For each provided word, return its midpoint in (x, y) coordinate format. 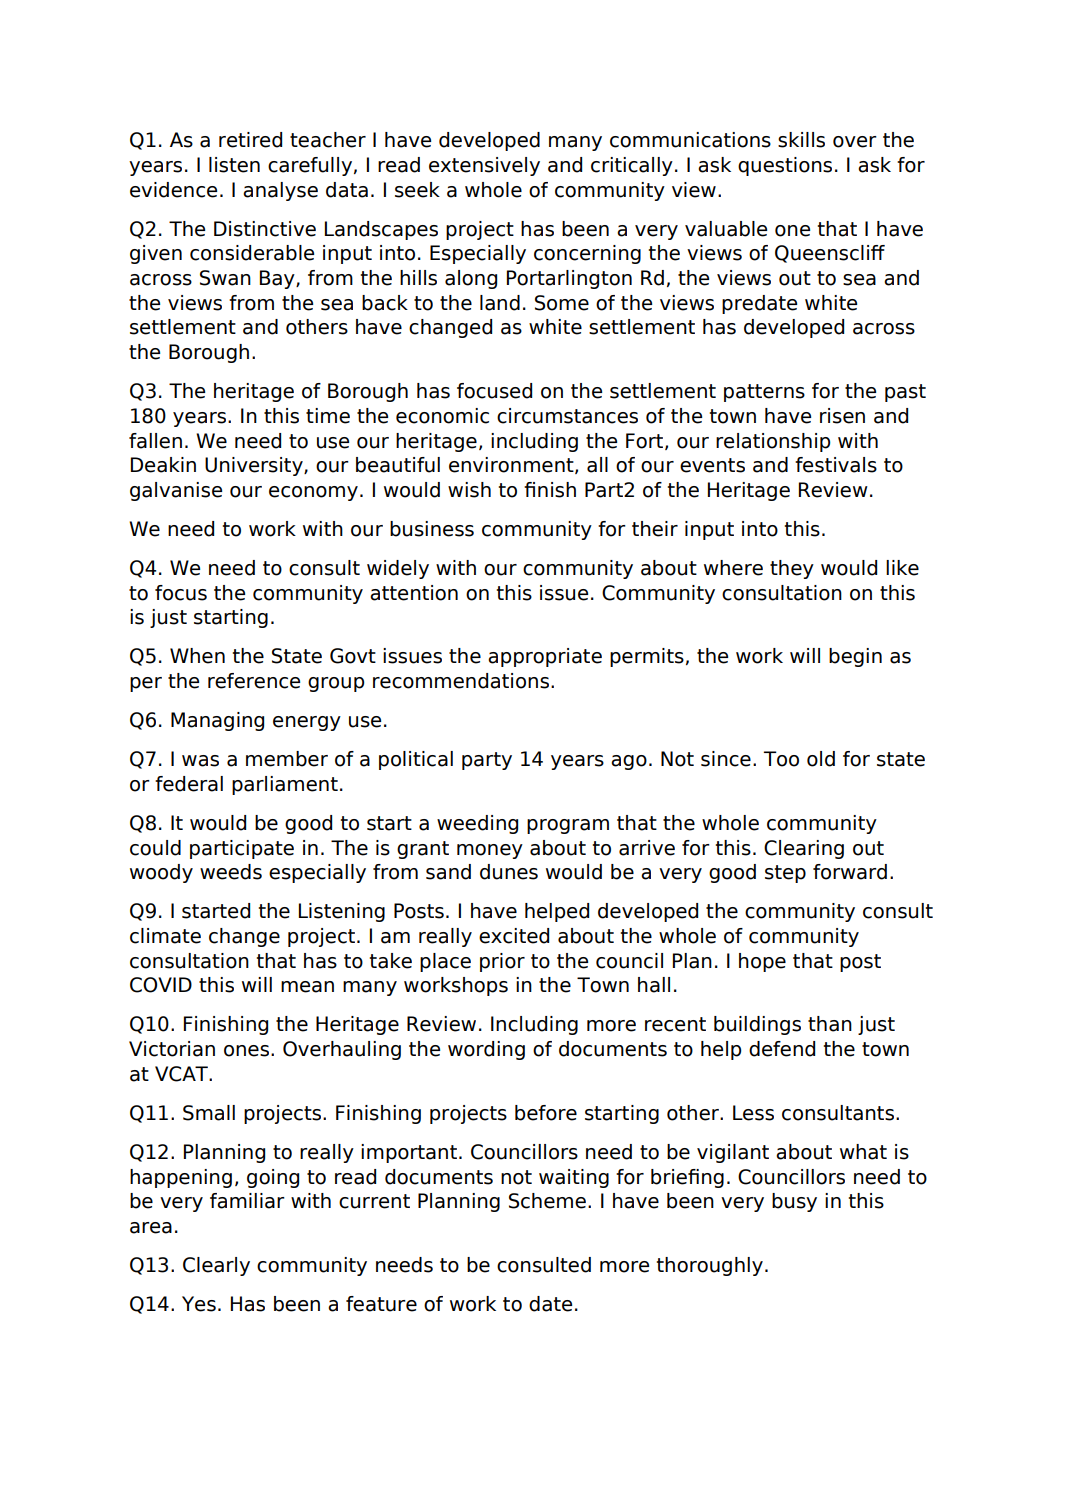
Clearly (216, 1266)
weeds (231, 872)
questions (785, 166)
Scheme (547, 1201)
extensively (484, 166)
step (785, 874)
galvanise (176, 491)
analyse (280, 191)
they (792, 569)
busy (794, 1202)
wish (469, 490)
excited (514, 936)
